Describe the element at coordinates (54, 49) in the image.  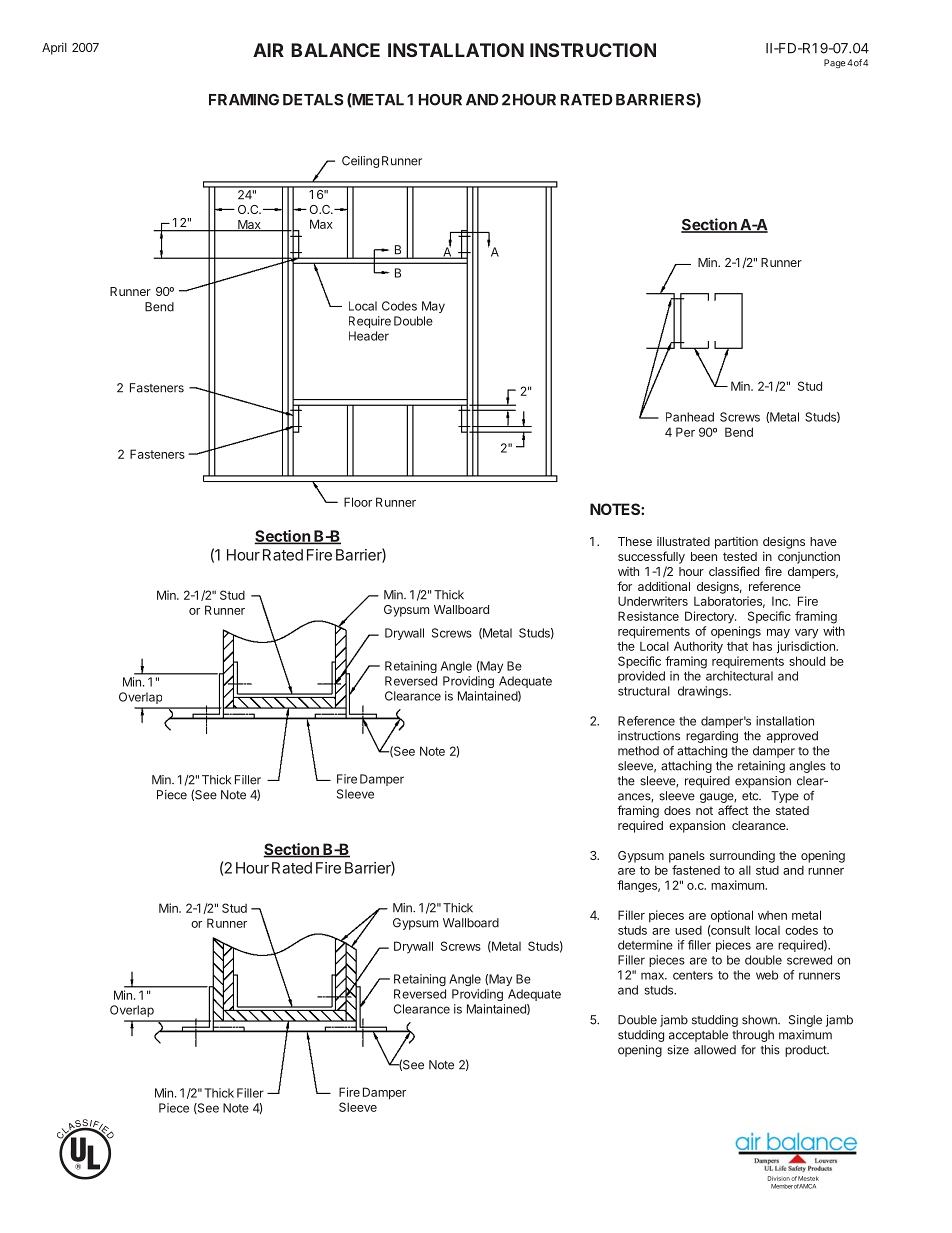
I see `April` at that location.
